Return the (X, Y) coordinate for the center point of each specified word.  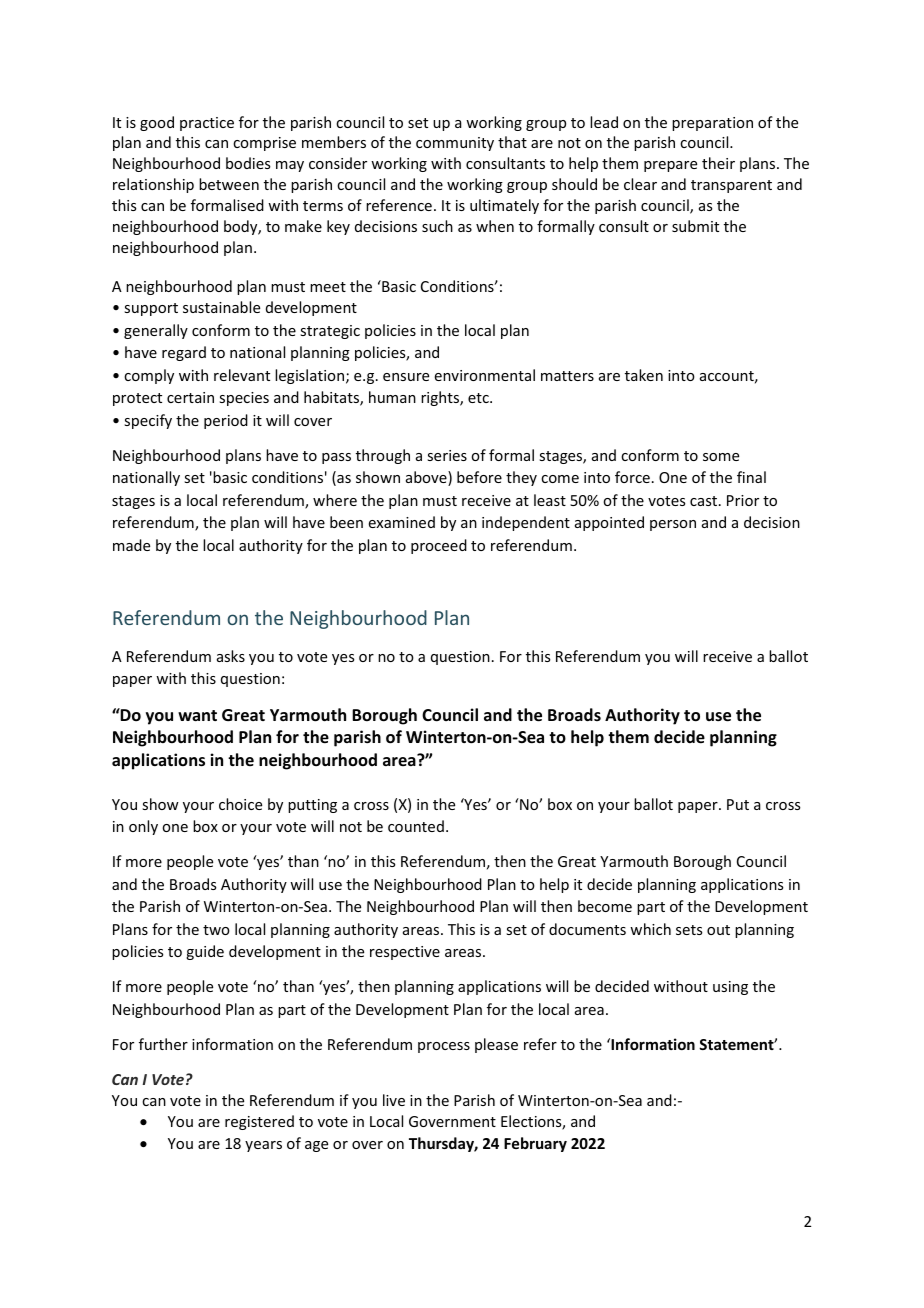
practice (207, 124)
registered (259, 1122)
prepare (670, 166)
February (535, 1144)
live (394, 1100)
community (455, 144)
